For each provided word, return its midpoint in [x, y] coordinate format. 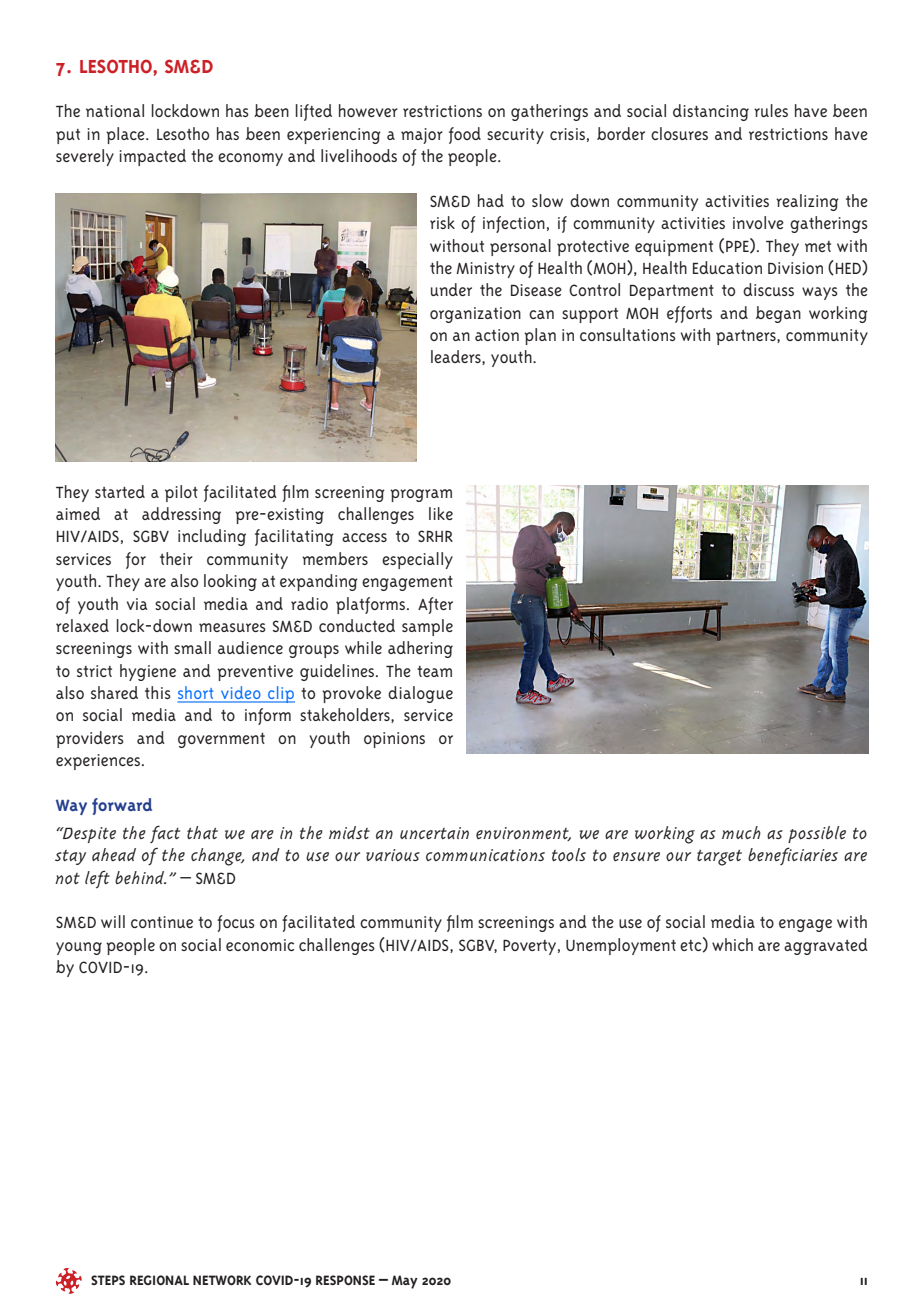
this [158, 692]
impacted [153, 157]
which [732, 944]
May [405, 1282]
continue [162, 922]
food [465, 135]
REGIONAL [159, 1280]
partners [747, 337]
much [741, 832]
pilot [181, 493]
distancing [711, 112]
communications [485, 855]
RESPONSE [345, 1280]
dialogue [420, 694]
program [421, 495]
